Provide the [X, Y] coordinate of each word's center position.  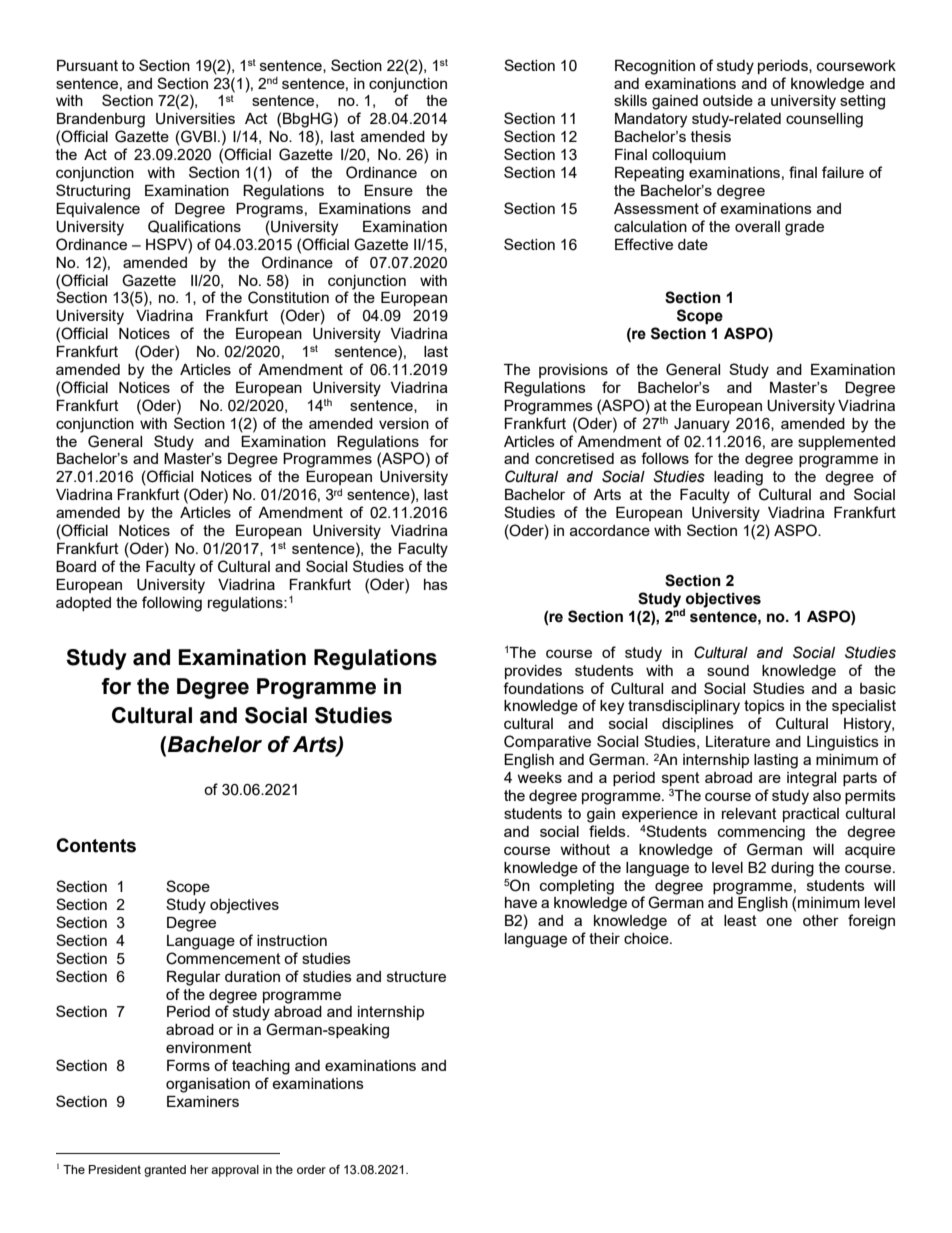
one [779, 921]
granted [165, 1171]
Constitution [288, 297]
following [172, 604]
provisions [573, 371]
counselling [824, 120]
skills [630, 100]
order [311, 1169]
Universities [195, 119]
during [792, 869]
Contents [96, 845]
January [702, 425]
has [436, 584]
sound [728, 670]
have [521, 902]
